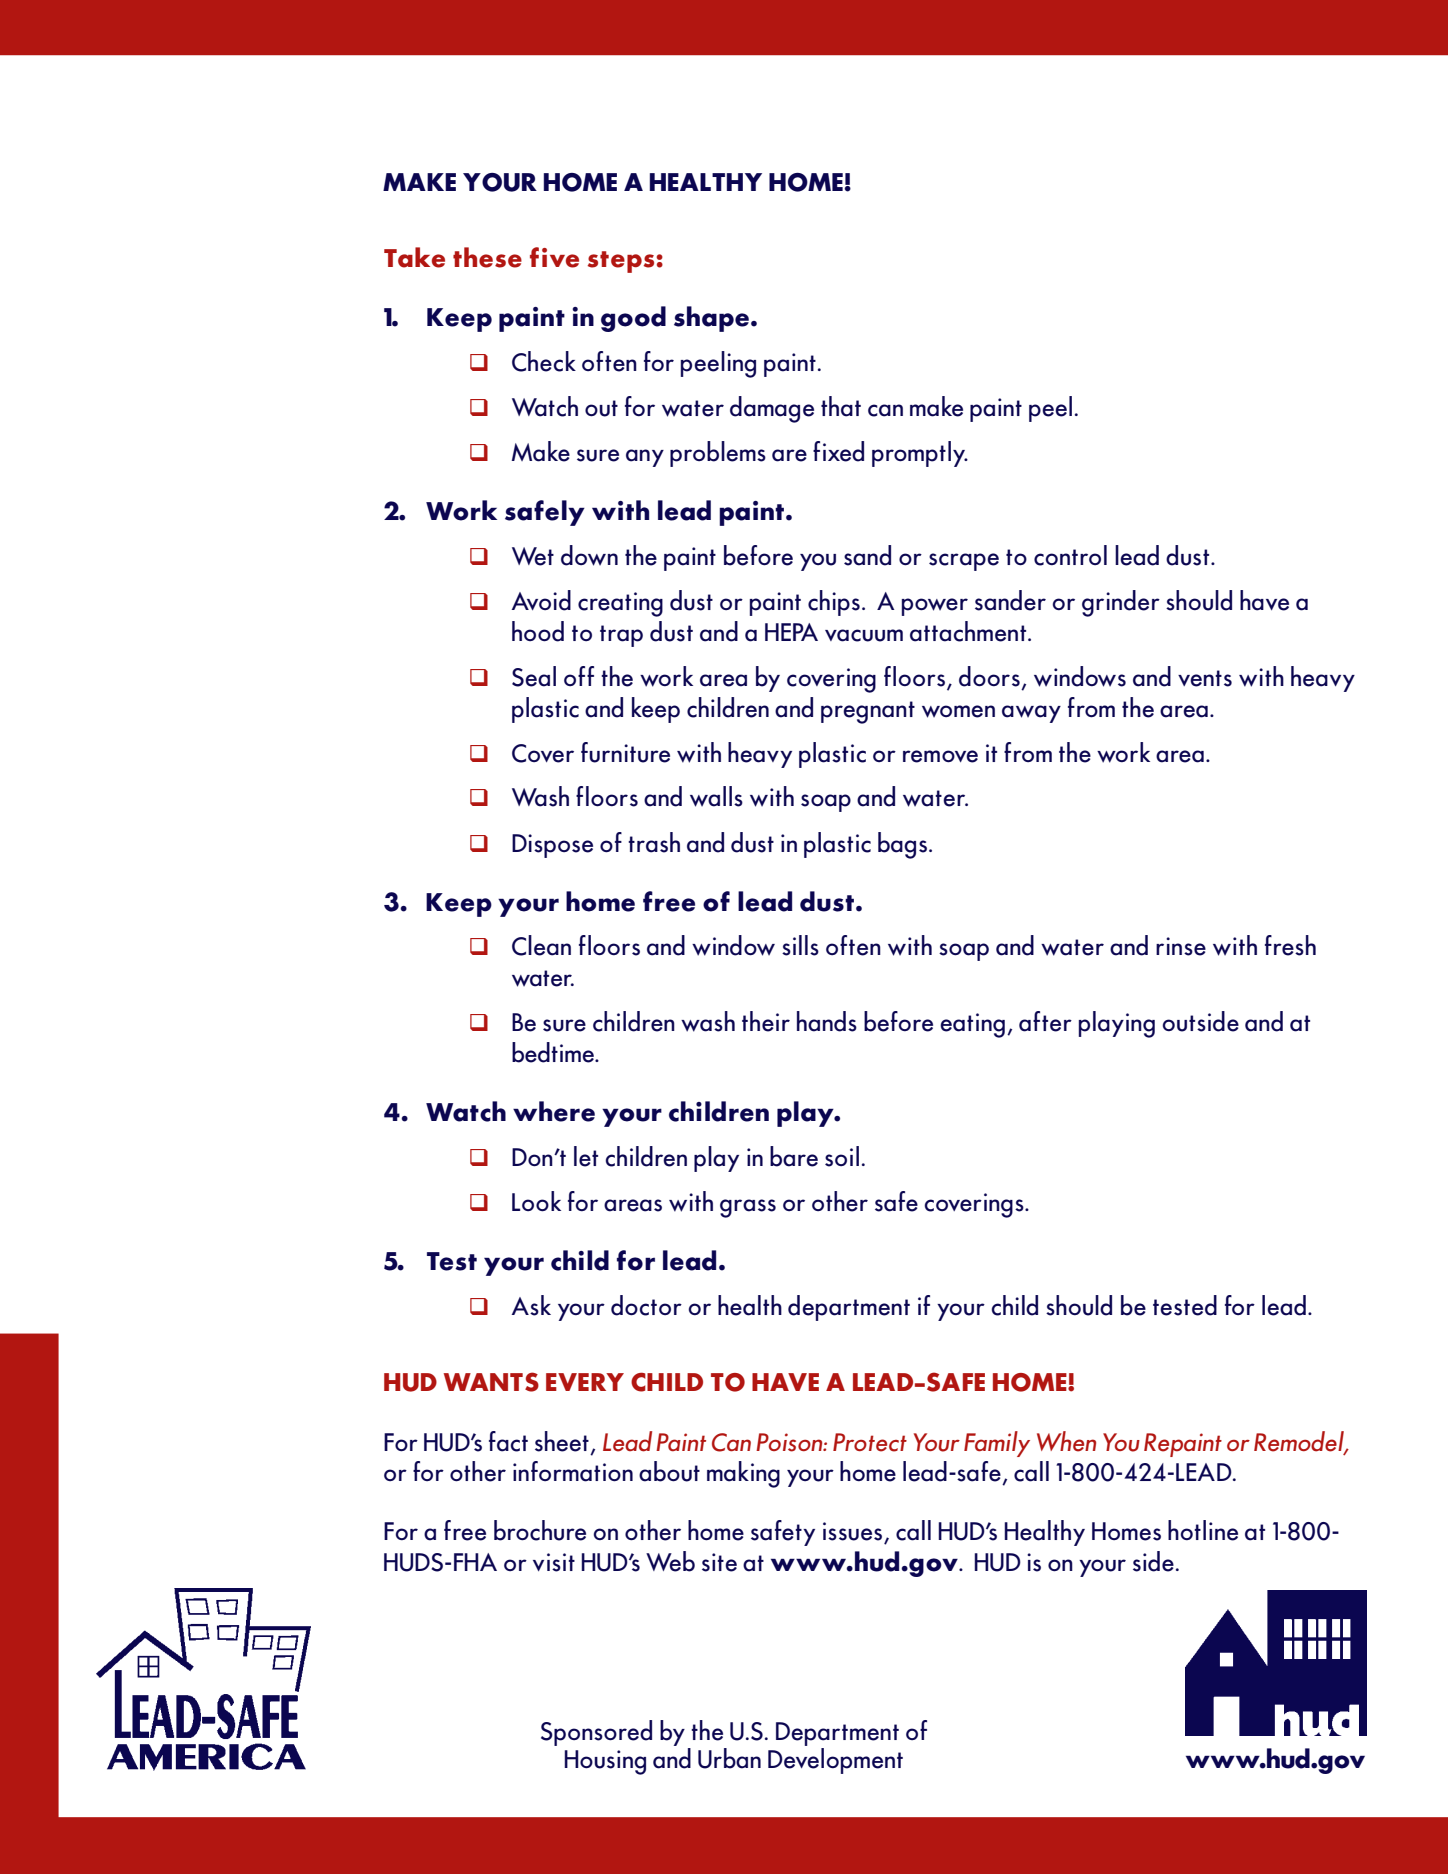 The width and height of the image is (1448, 1874). What do you see at coordinates (1070, 555) in the image?
I see `control` at bounding box center [1070, 555].
